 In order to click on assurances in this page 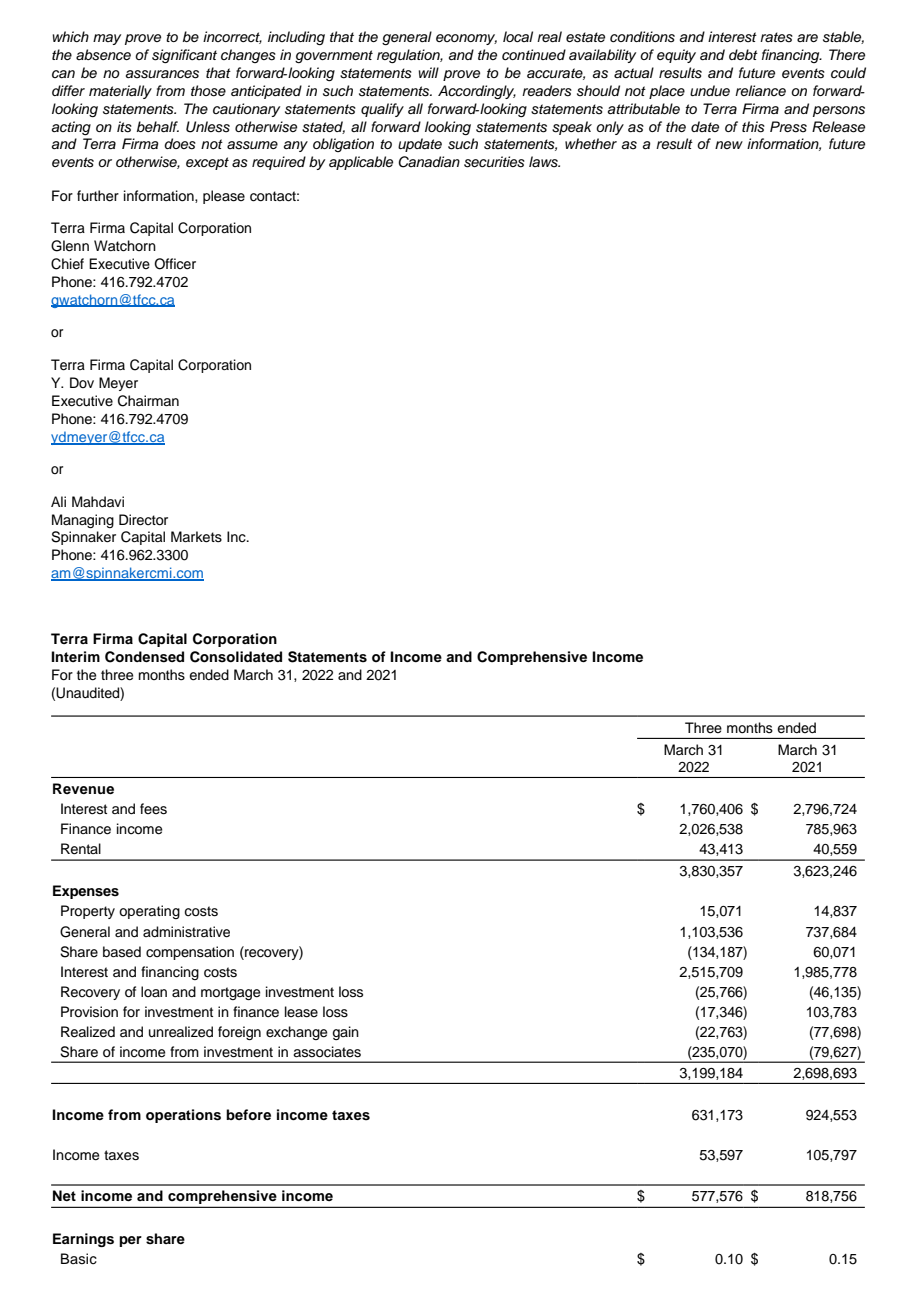, I will do `click(162, 74)`.
